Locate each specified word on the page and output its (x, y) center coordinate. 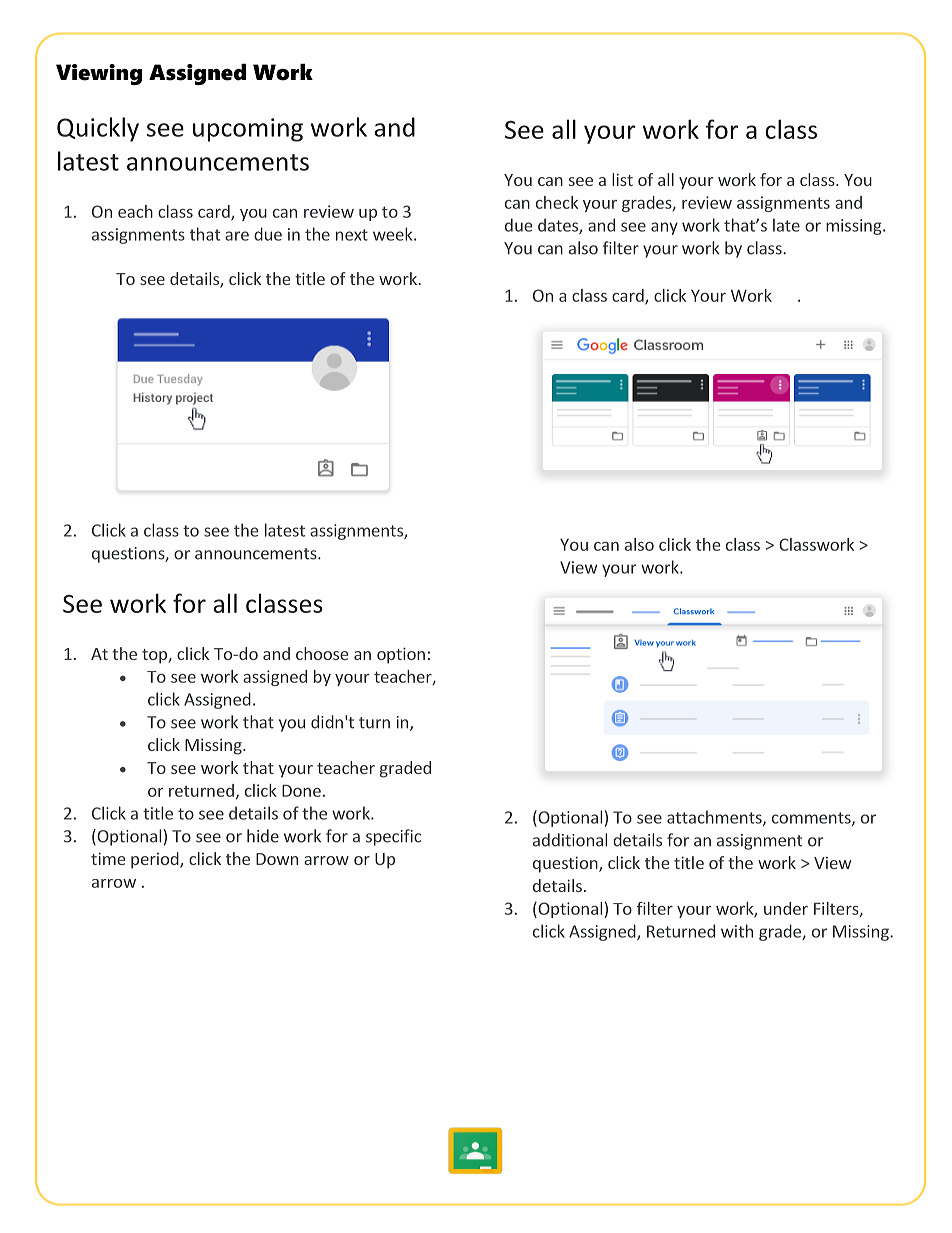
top (155, 656)
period (156, 860)
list (622, 179)
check (557, 202)
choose (322, 653)
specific (393, 837)
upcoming (248, 130)
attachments (715, 818)
